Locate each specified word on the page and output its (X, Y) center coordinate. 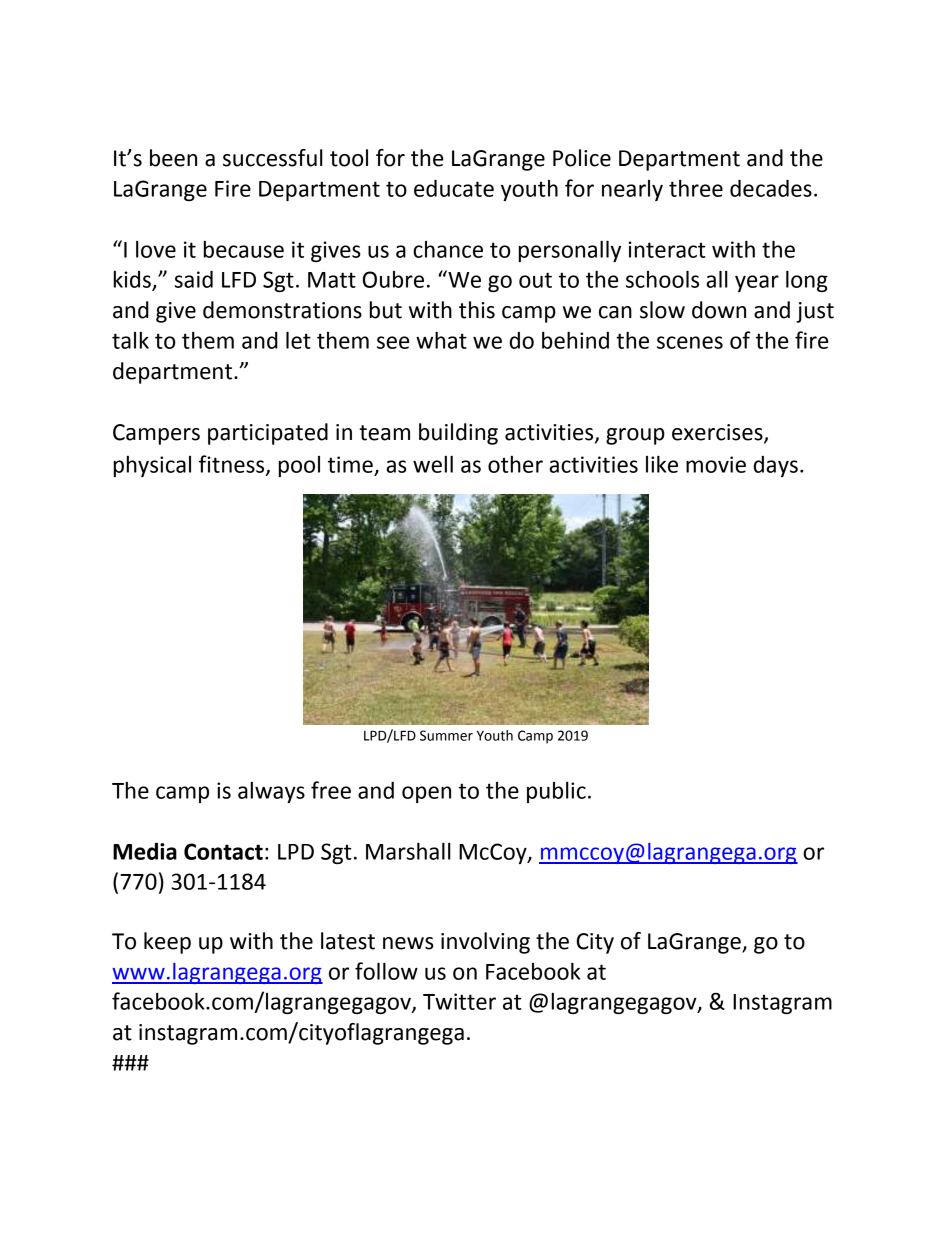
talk (130, 340)
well (433, 464)
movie (716, 464)
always (271, 792)
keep (167, 943)
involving (485, 943)
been (173, 158)
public (556, 792)
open (426, 794)
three (696, 188)
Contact (223, 851)
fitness (233, 465)
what (441, 340)
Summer (446, 735)
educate (454, 188)
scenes (690, 342)
